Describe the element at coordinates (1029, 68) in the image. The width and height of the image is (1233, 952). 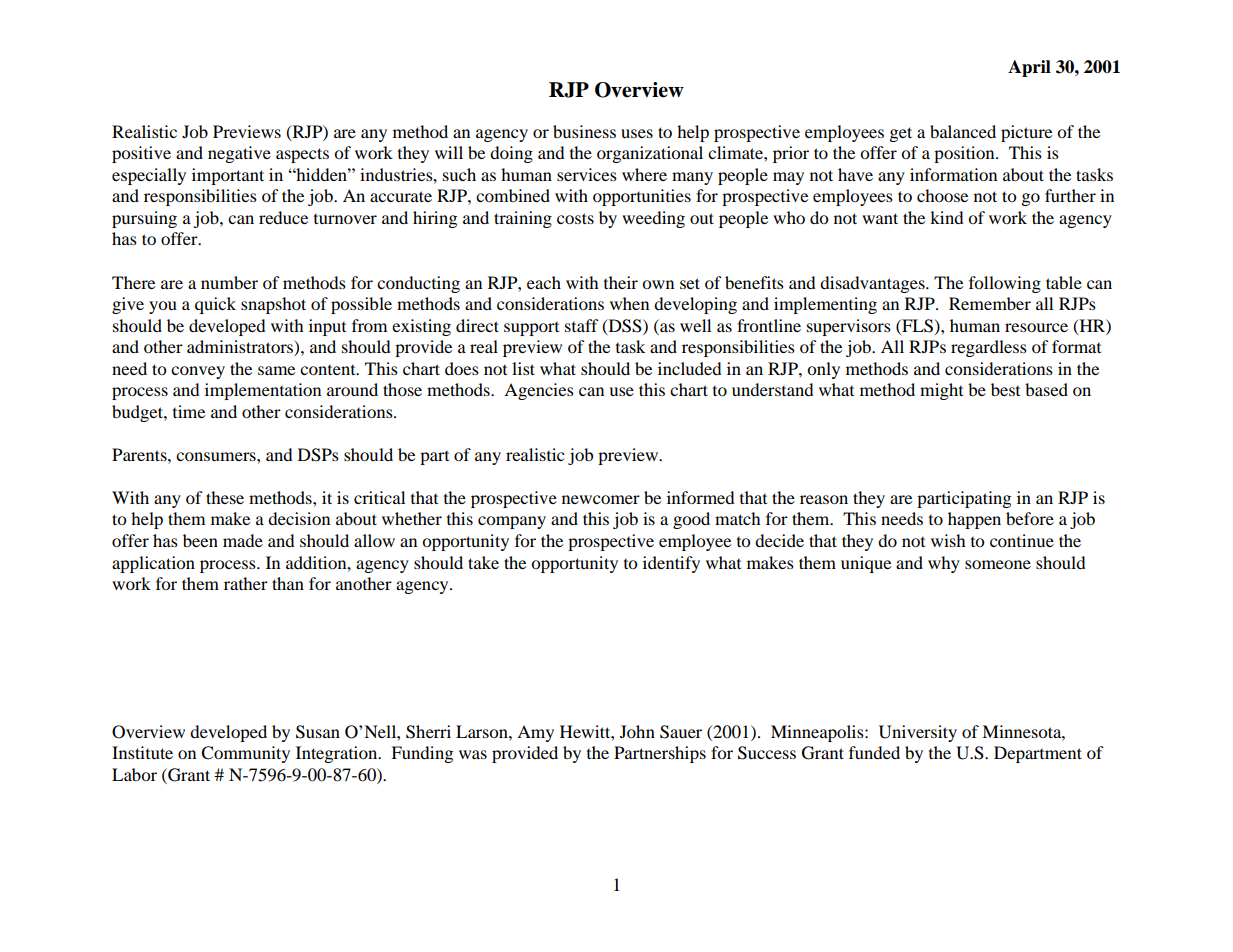
I see `April` at that location.
